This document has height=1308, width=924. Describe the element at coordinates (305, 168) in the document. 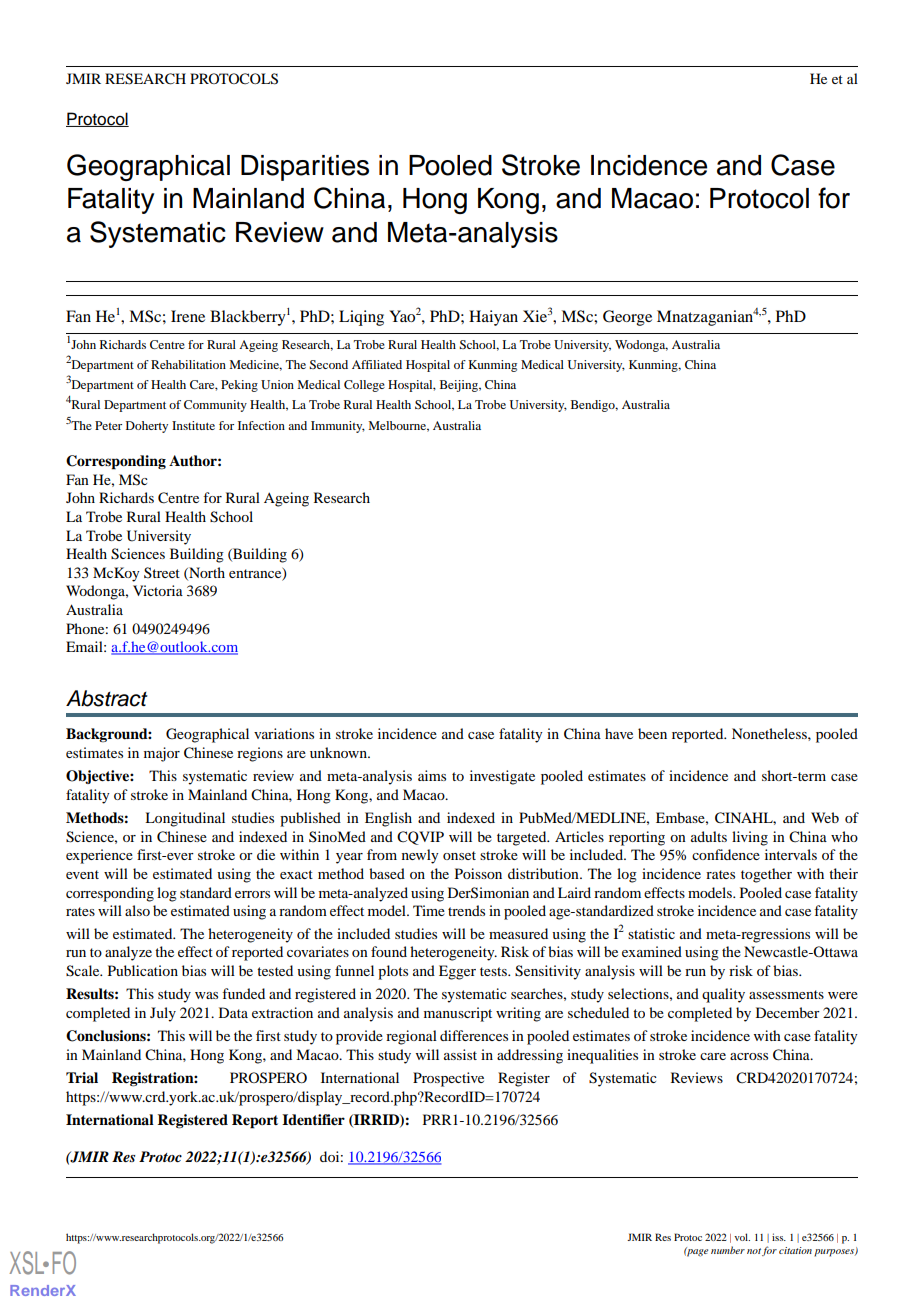

I see `Disparities` at that location.
